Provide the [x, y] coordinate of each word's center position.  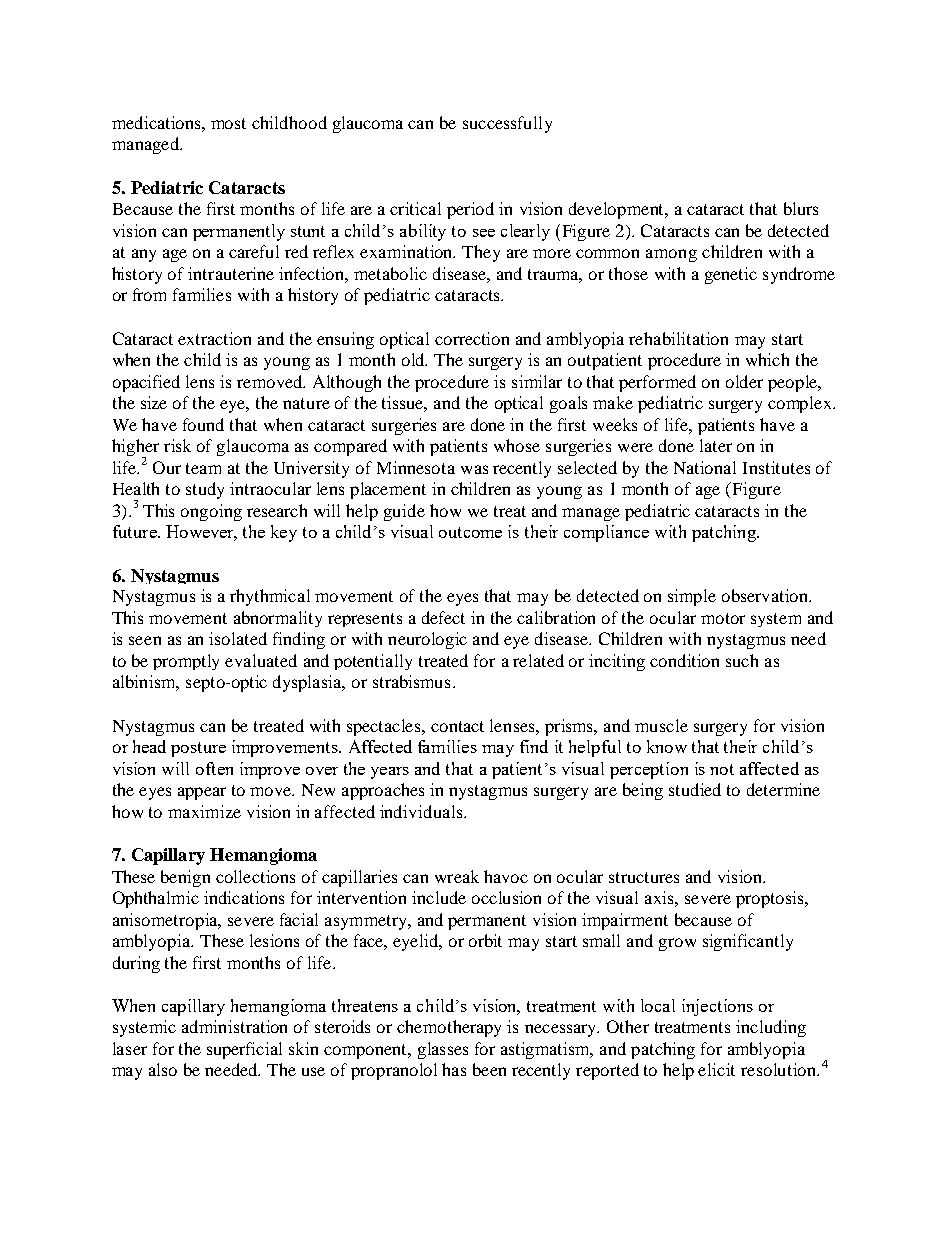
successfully [507, 124]
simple [692, 597]
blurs [801, 208]
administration [234, 1026]
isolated [238, 638]
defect [443, 617]
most [228, 123]
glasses [443, 1050]
